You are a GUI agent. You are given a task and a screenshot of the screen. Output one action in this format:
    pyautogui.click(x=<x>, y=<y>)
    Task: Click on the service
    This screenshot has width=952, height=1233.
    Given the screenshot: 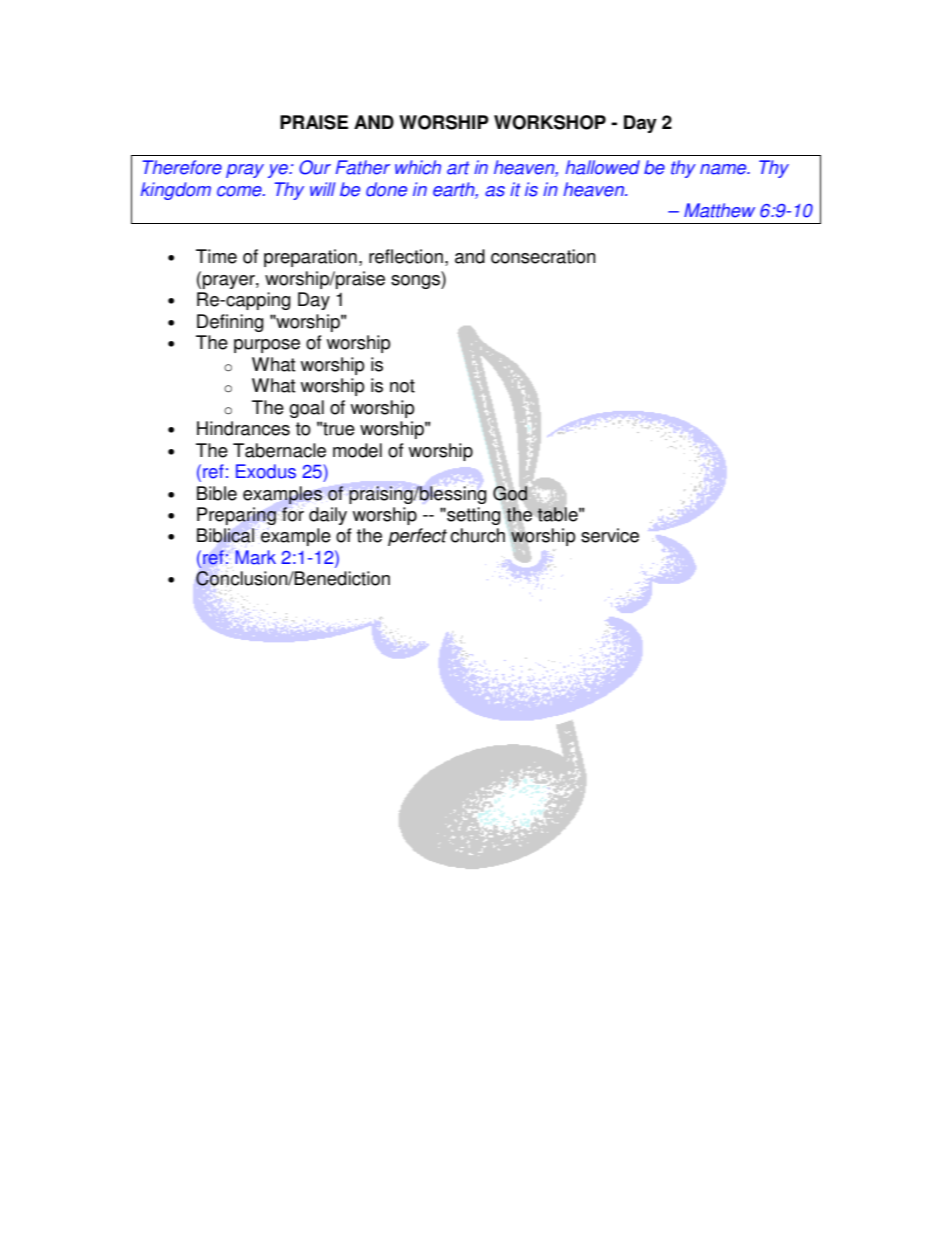 What is the action you would take?
    pyautogui.click(x=610, y=535)
